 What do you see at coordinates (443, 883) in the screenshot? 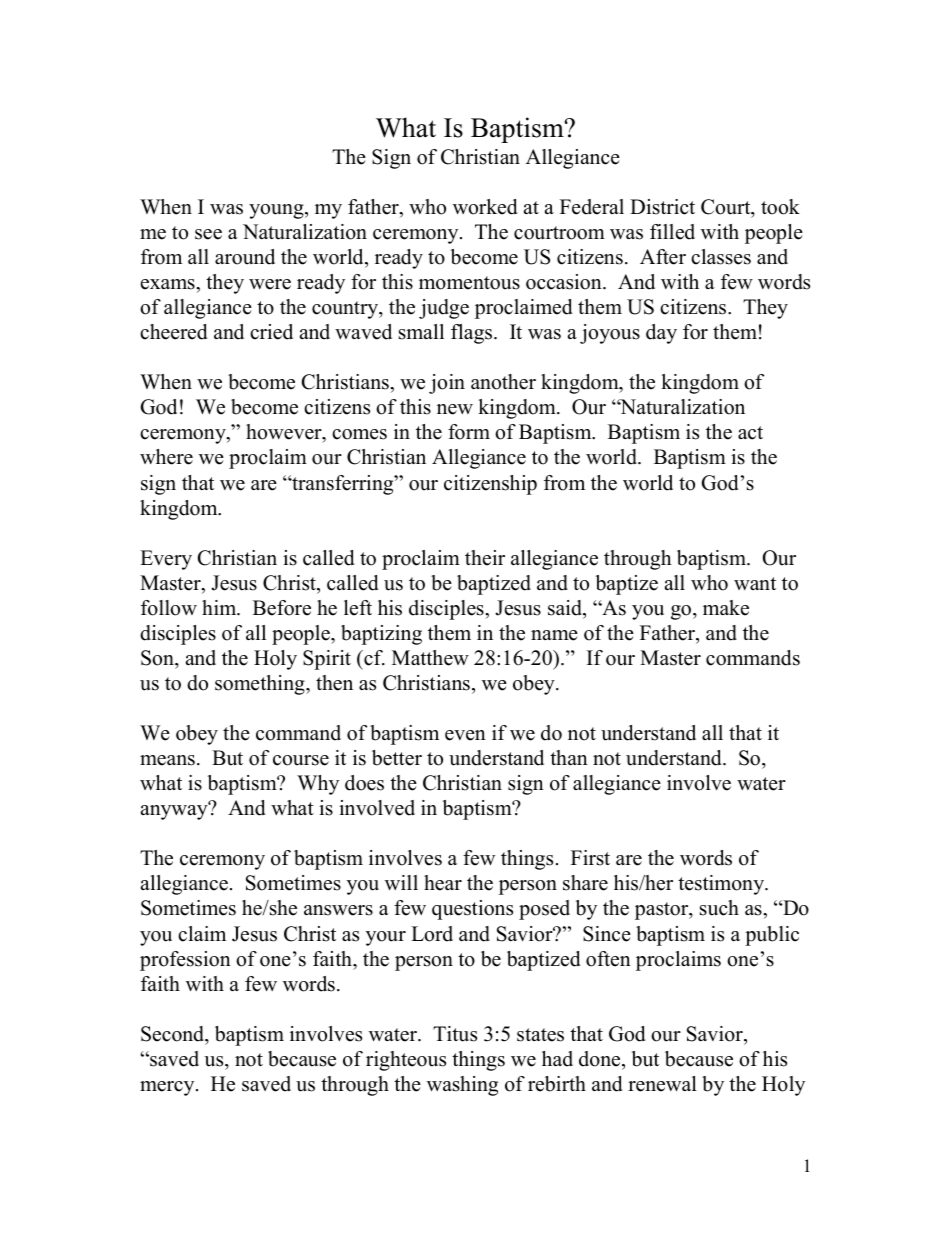
I see `hear` at bounding box center [443, 883].
